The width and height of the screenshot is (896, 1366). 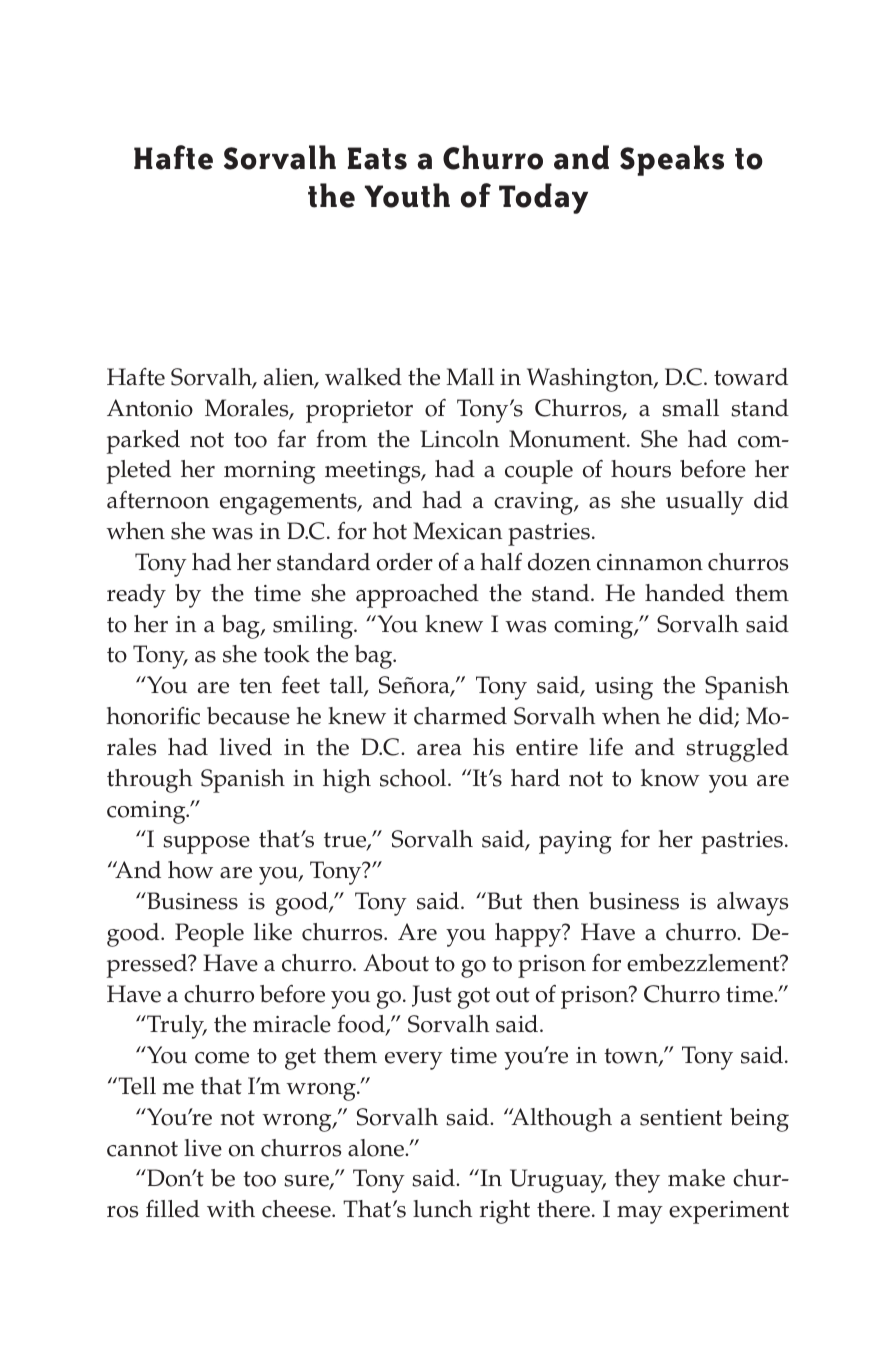 I want to click on parked, so click(x=143, y=442).
